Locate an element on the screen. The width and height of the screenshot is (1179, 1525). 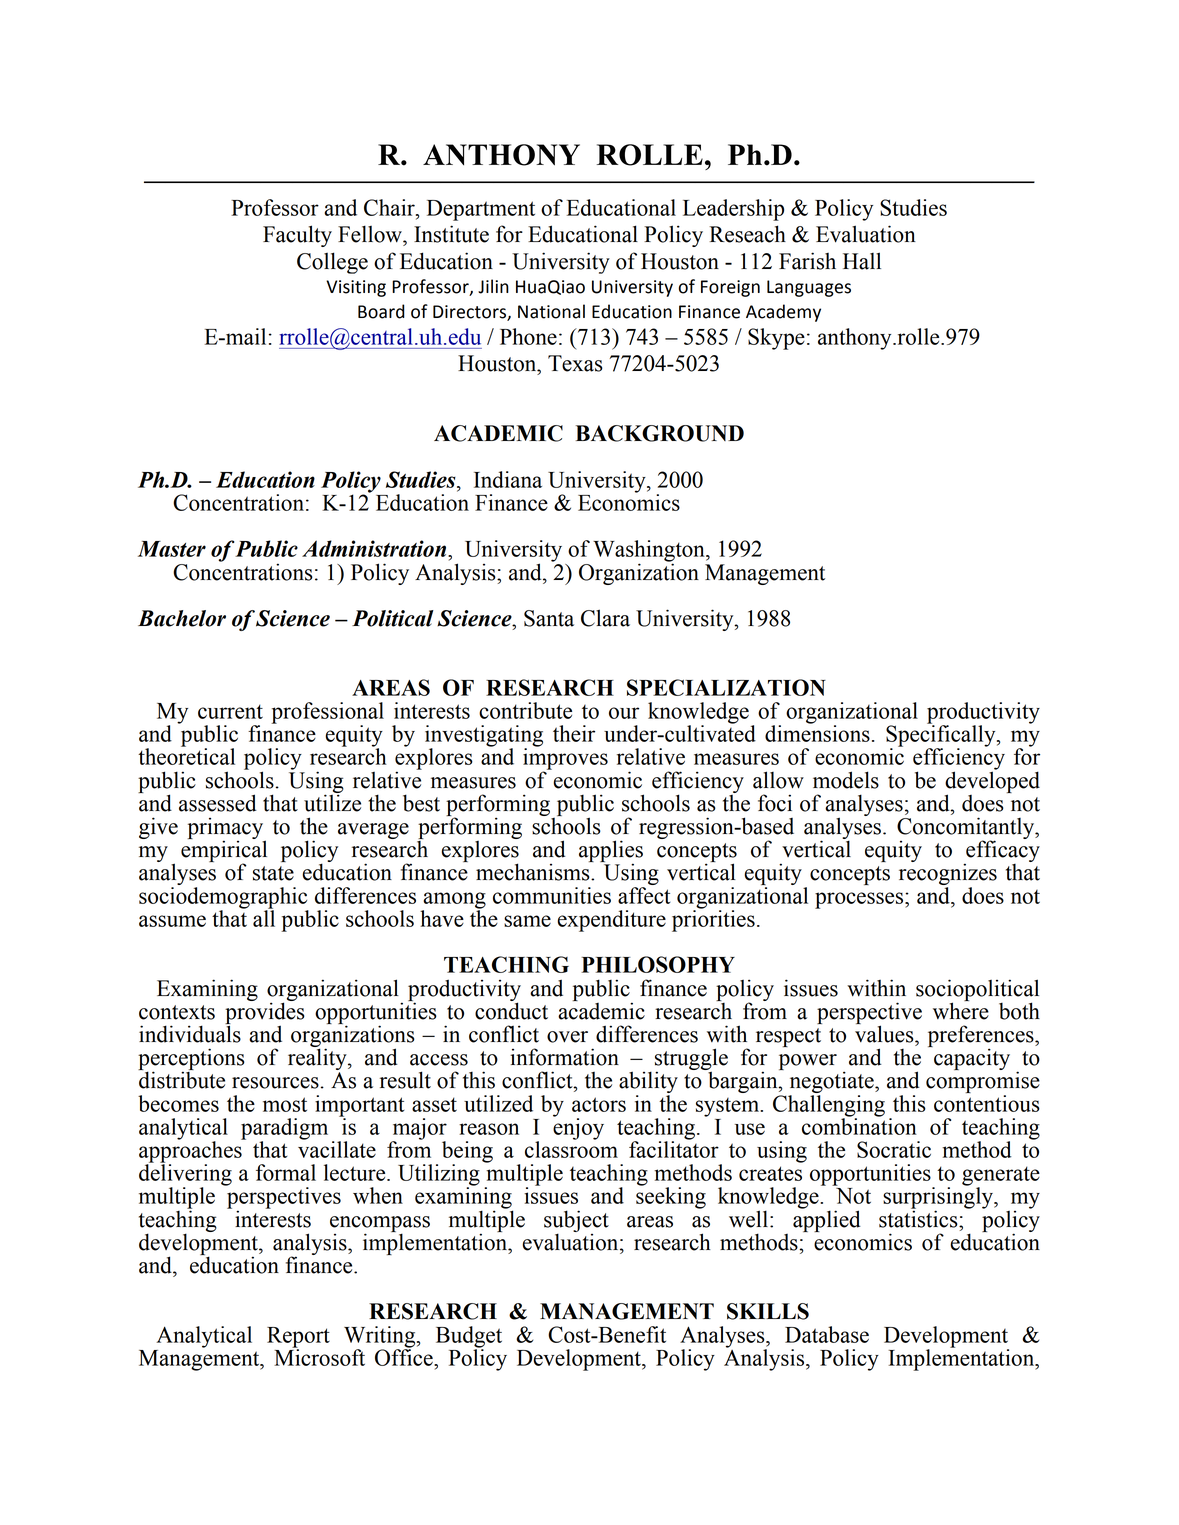
Budget is located at coordinates (469, 1338).
